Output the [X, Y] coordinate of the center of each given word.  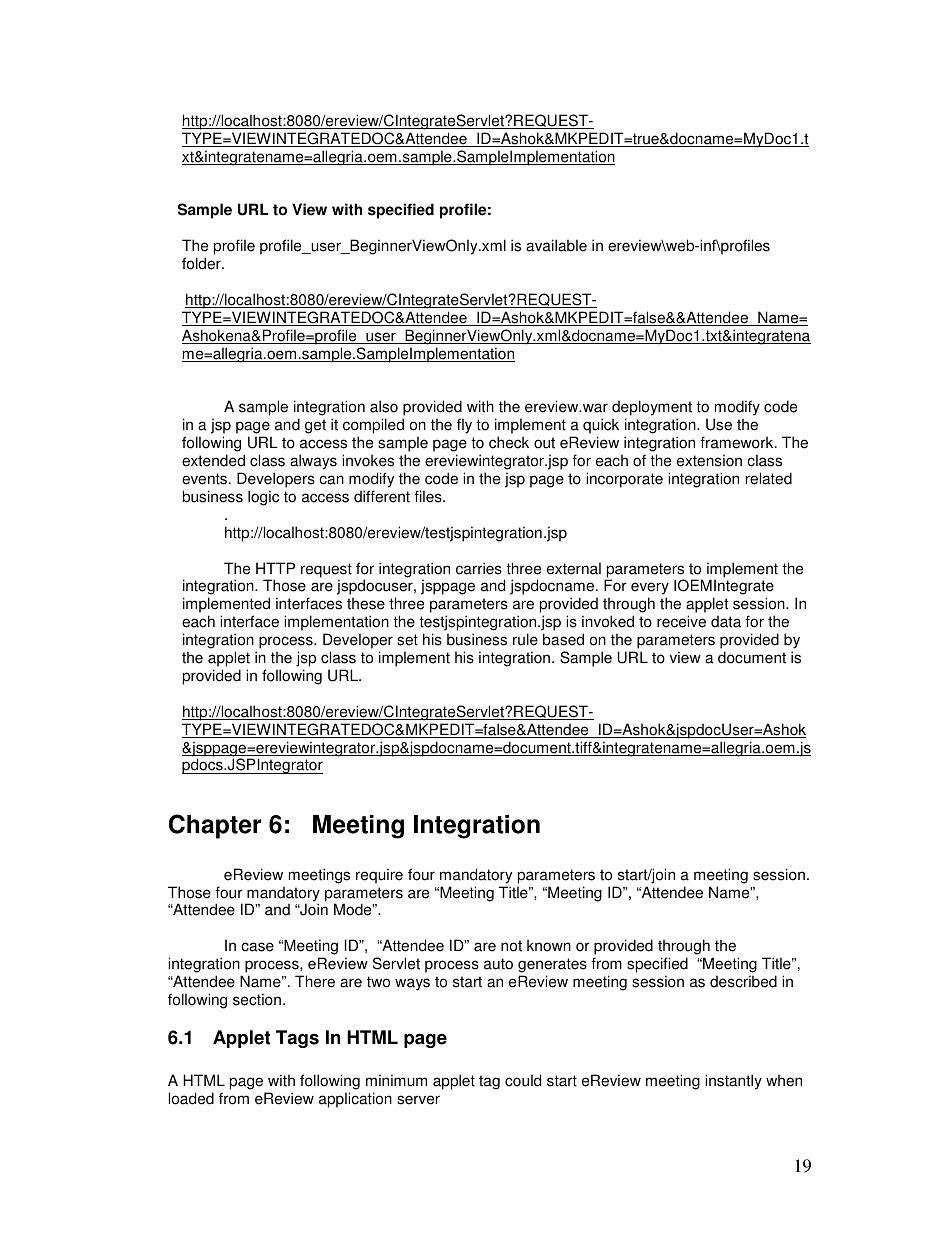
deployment [652, 409]
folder [202, 263]
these [366, 603]
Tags [297, 1039]
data [726, 621]
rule [525, 639]
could [523, 1080]
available [556, 245]
